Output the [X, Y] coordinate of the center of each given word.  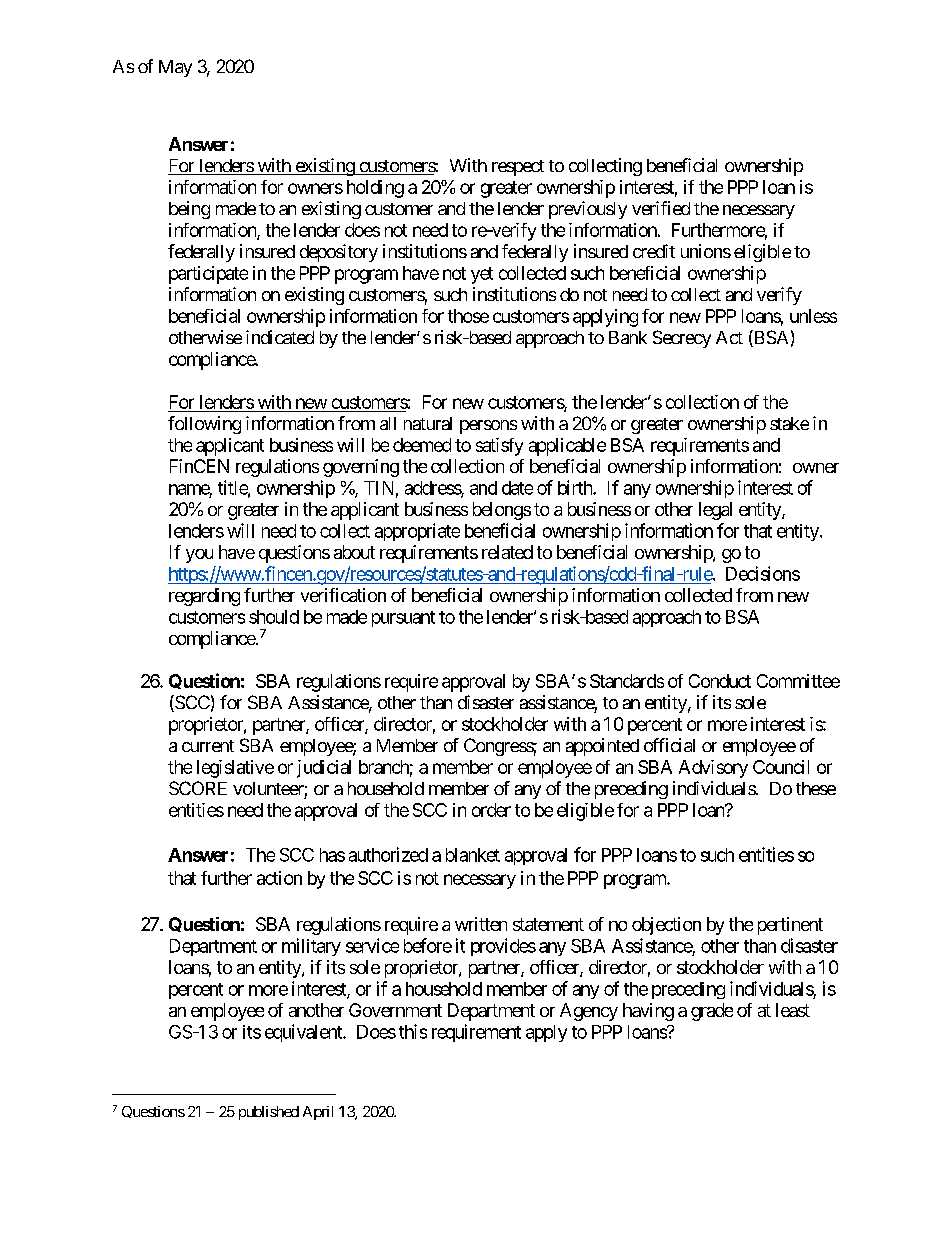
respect [518, 168]
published [269, 1113]
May [175, 68]
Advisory [713, 769]
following [204, 425]
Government [395, 1010]
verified [661, 208]
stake [789, 423]
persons [488, 427]
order [491, 810]
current [208, 746]
